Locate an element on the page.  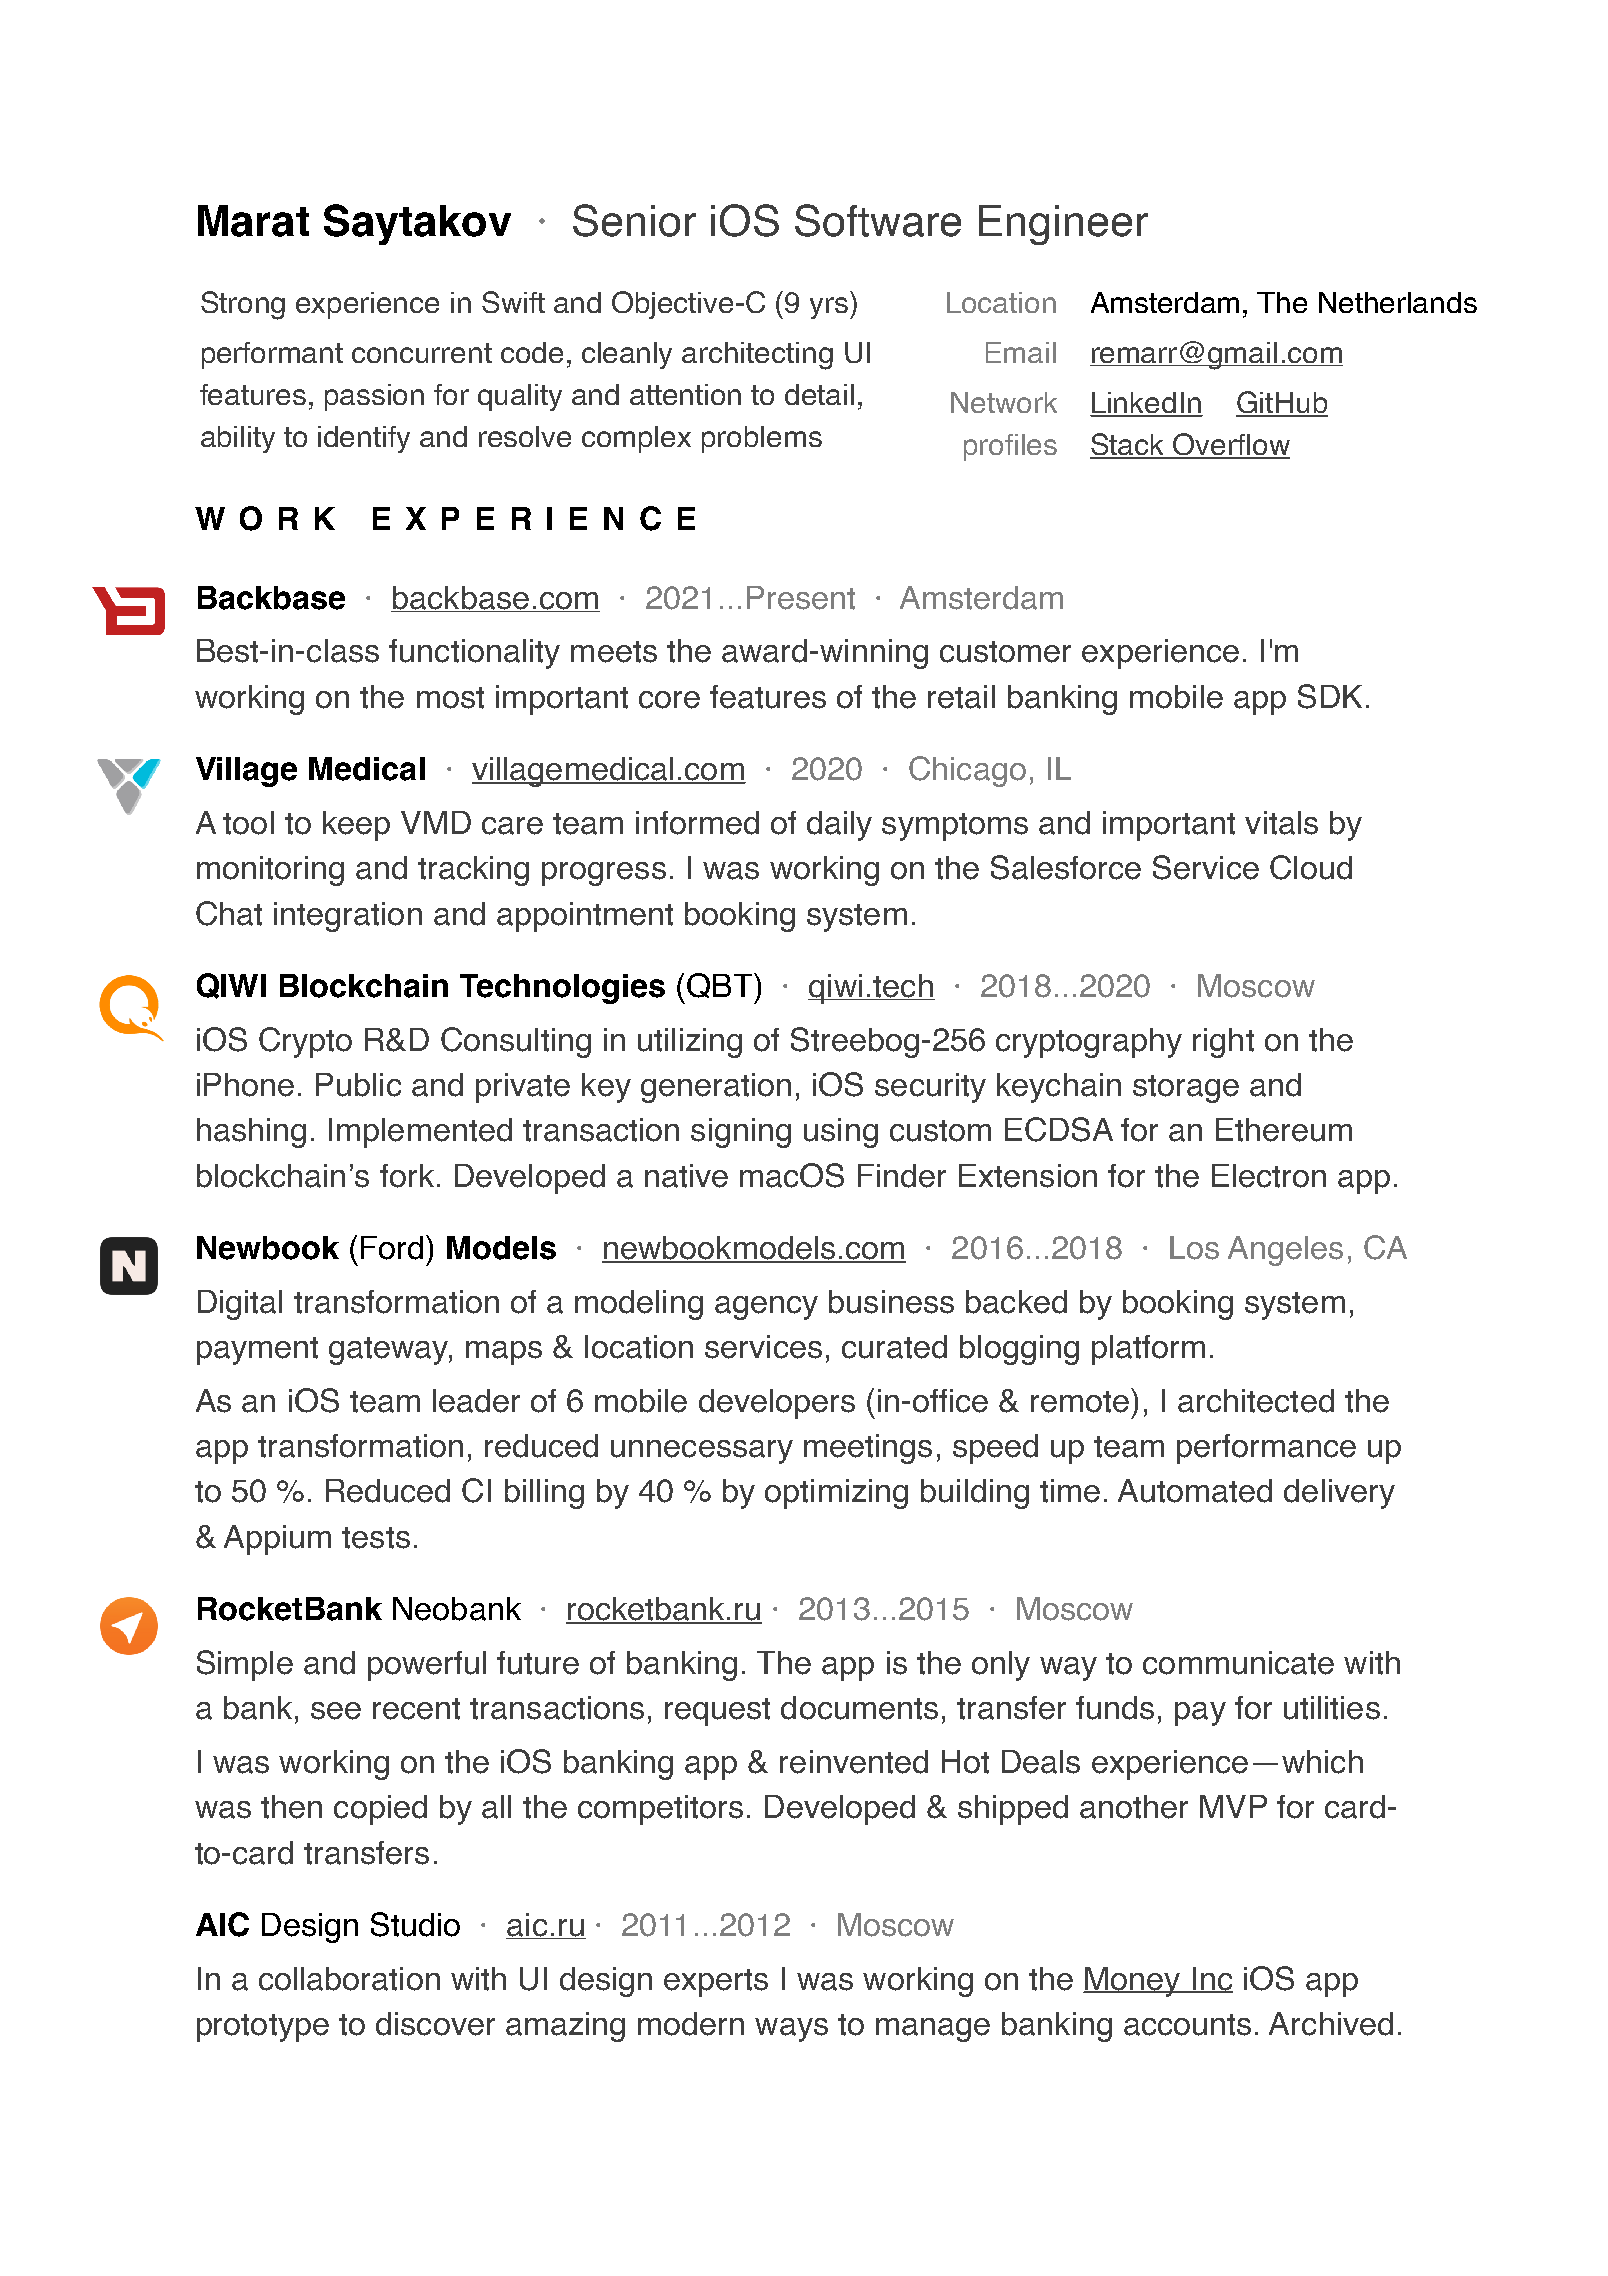
Netherlands is located at coordinates (1398, 302).
